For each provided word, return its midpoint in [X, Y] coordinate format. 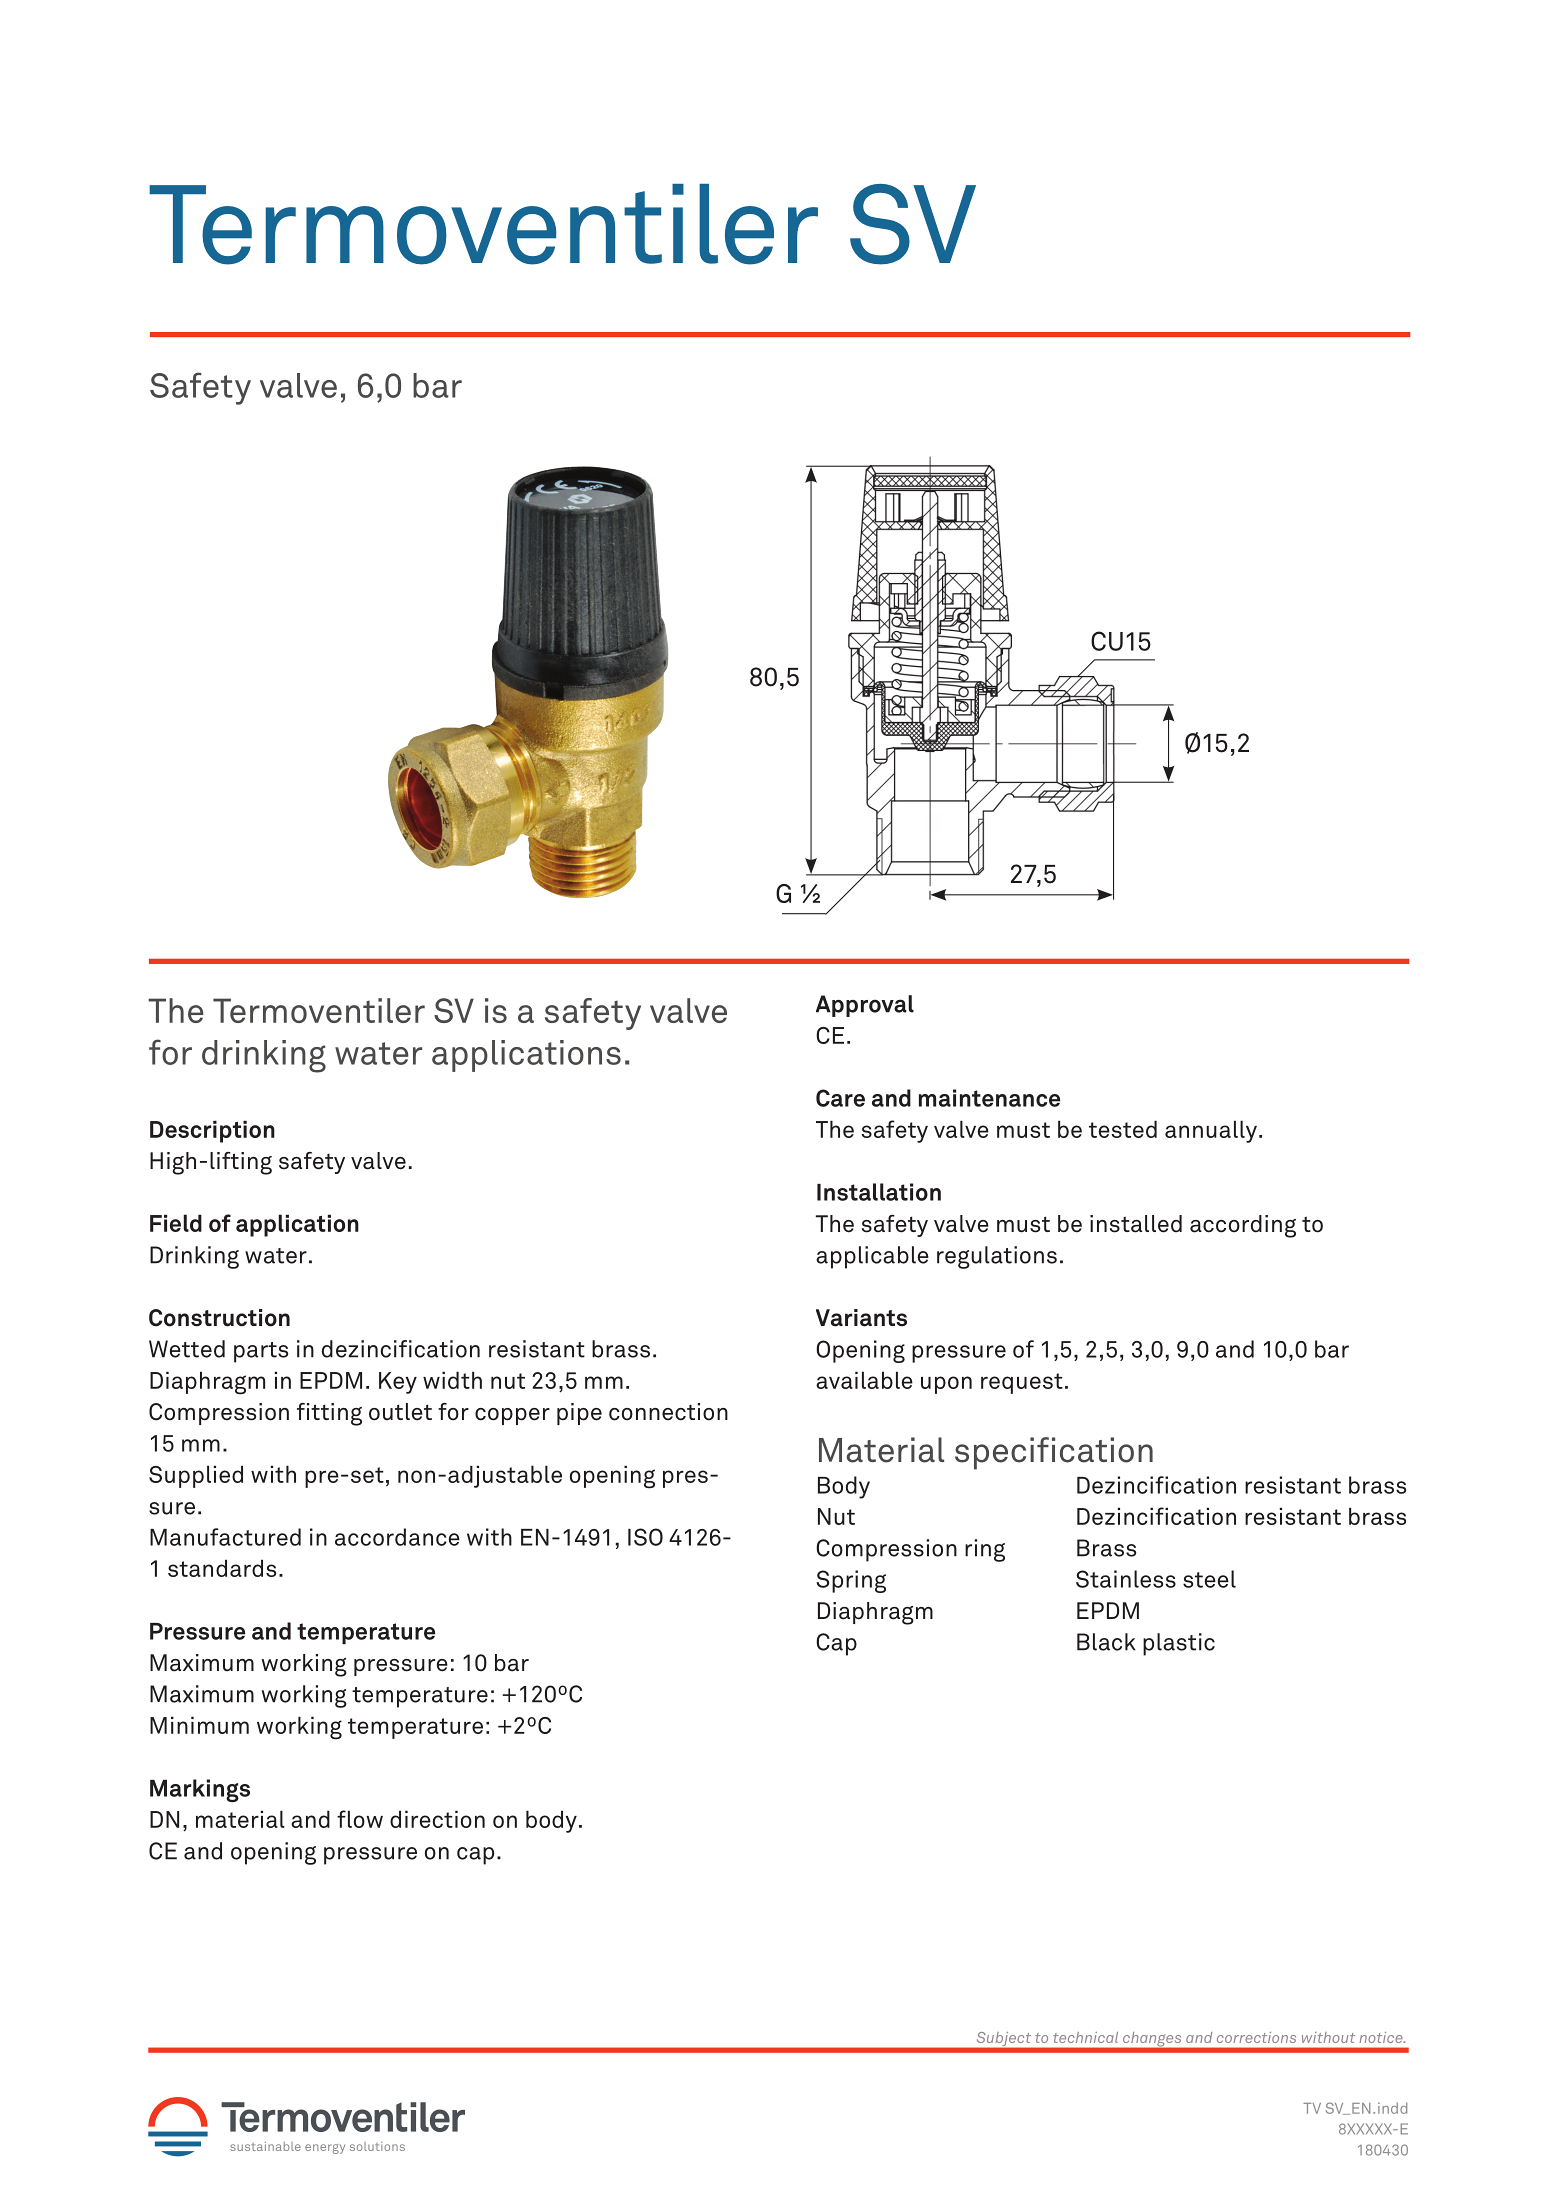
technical [1085, 2037]
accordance [397, 1537]
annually [1211, 1131]
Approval [865, 1006]
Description [212, 1132]
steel [1209, 1579]
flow [360, 1819]
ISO [645, 1537]
